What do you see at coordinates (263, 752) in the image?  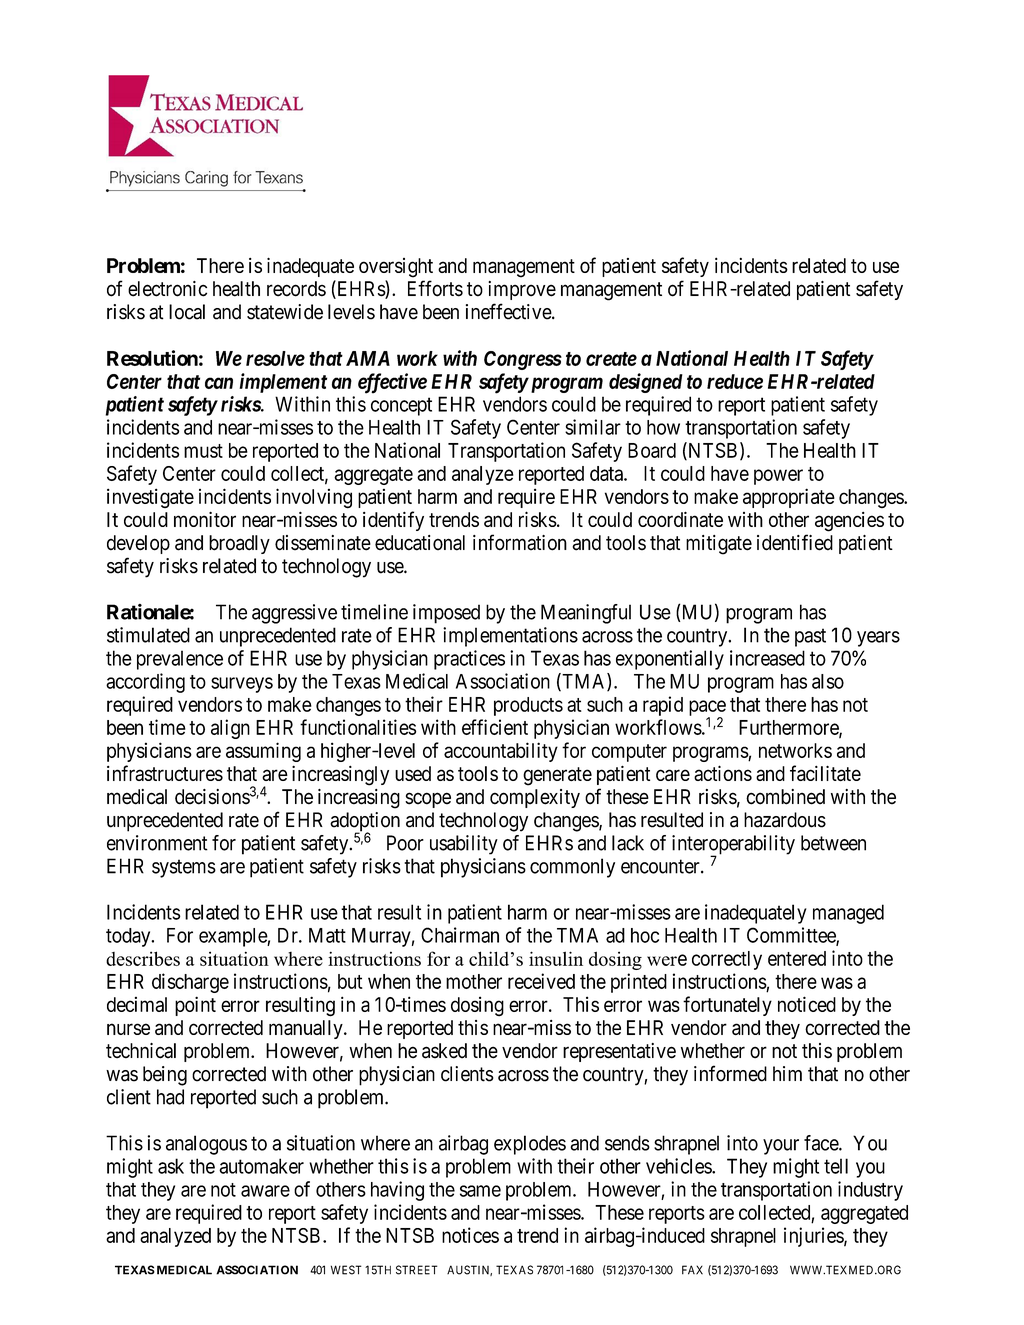 I see `assuming` at bounding box center [263, 752].
